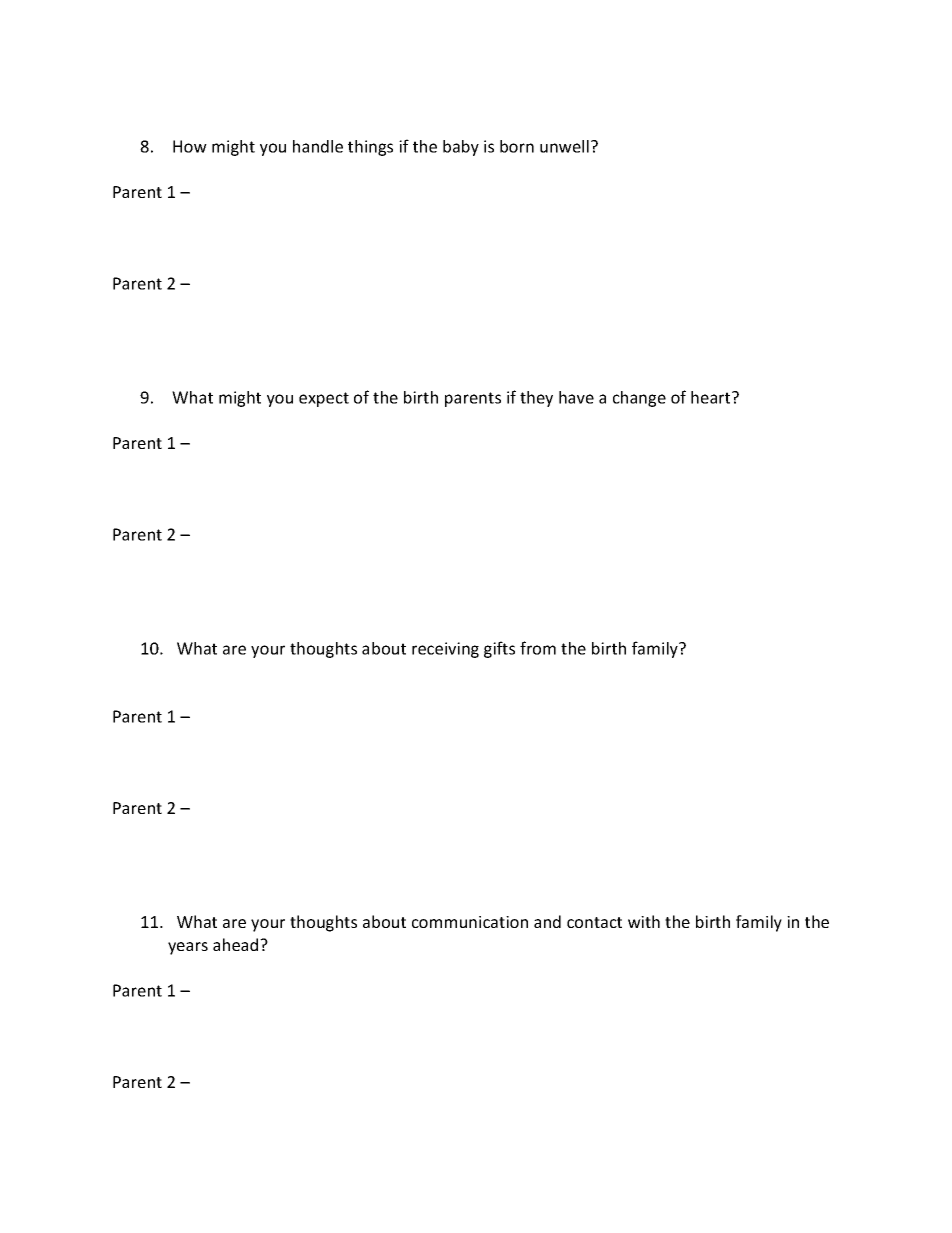 The width and height of the document is (952, 1233). Describe the element at coordinates (564, 146) in the document. I see `unwell` at that location.
